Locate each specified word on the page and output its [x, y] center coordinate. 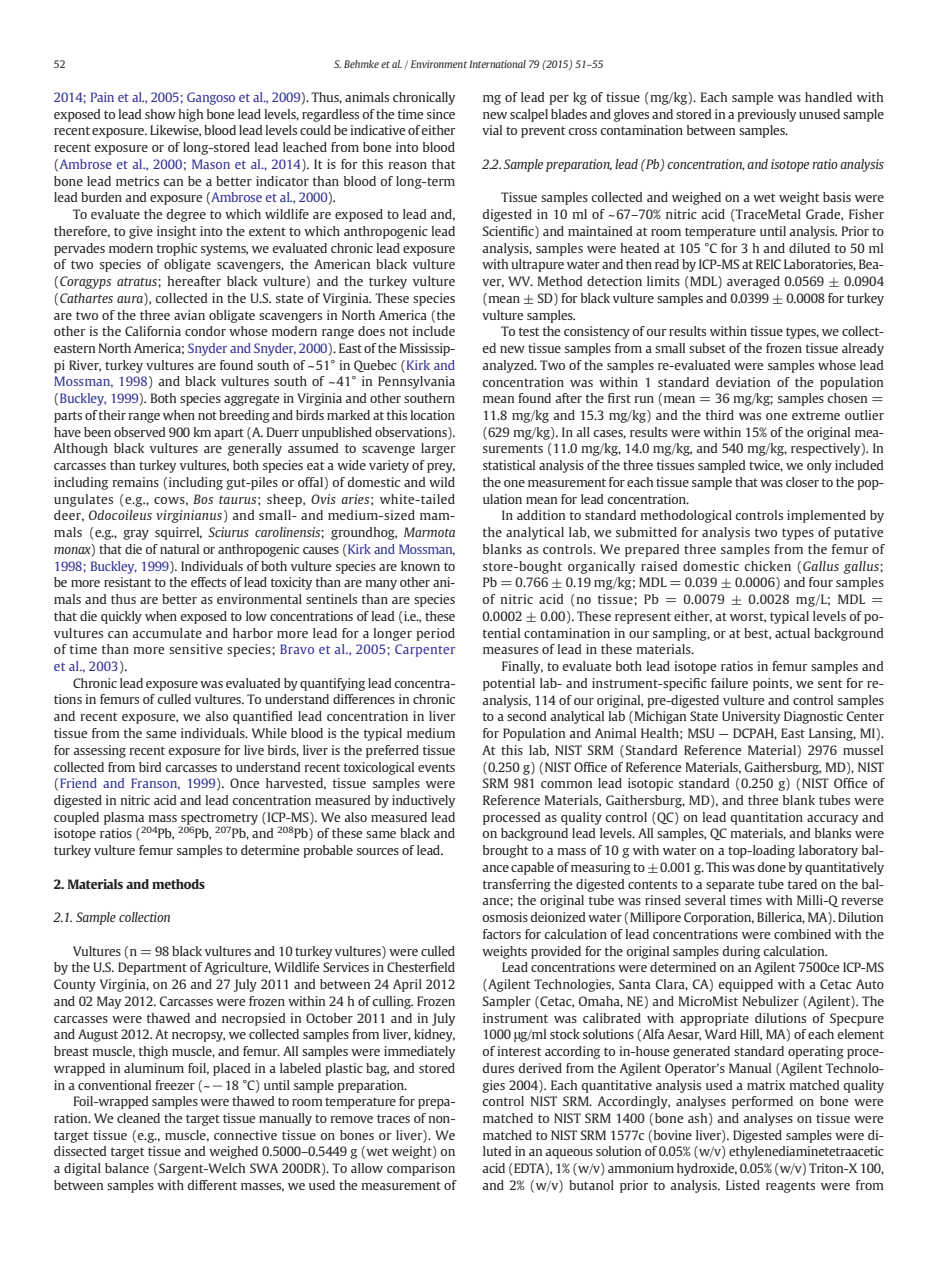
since [441, 114]
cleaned [138, 1118]
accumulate [167, 633]
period [435, 634]
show [160, 114]
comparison [421, 1169]
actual [792, 633]
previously [766, 115]
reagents [790, 1187]
